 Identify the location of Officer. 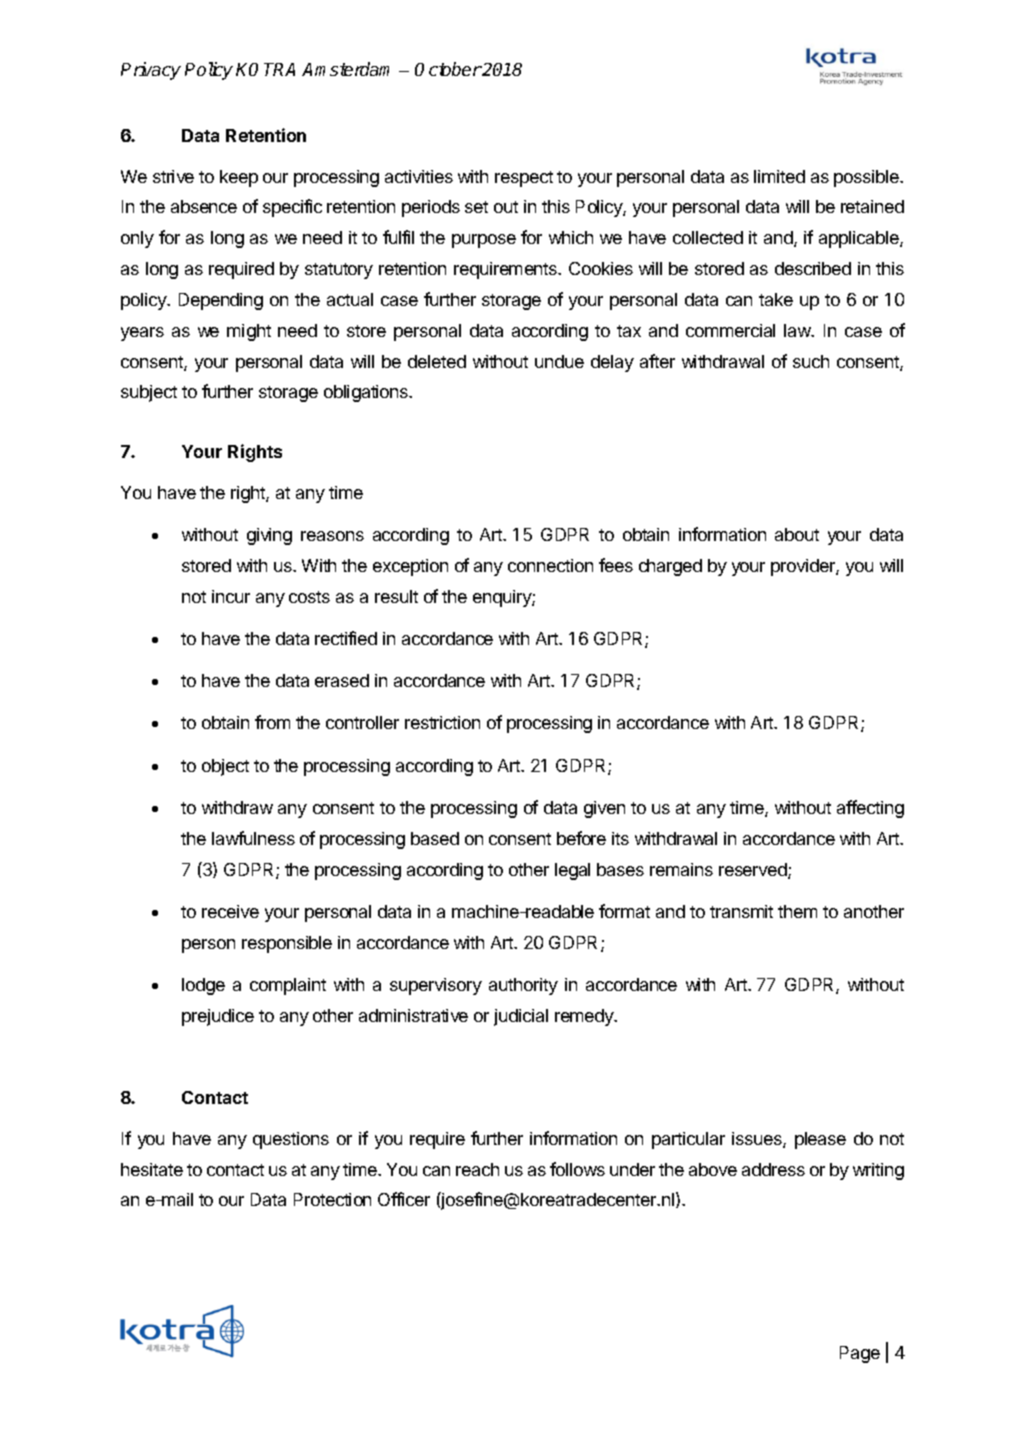
(404, 1199).
